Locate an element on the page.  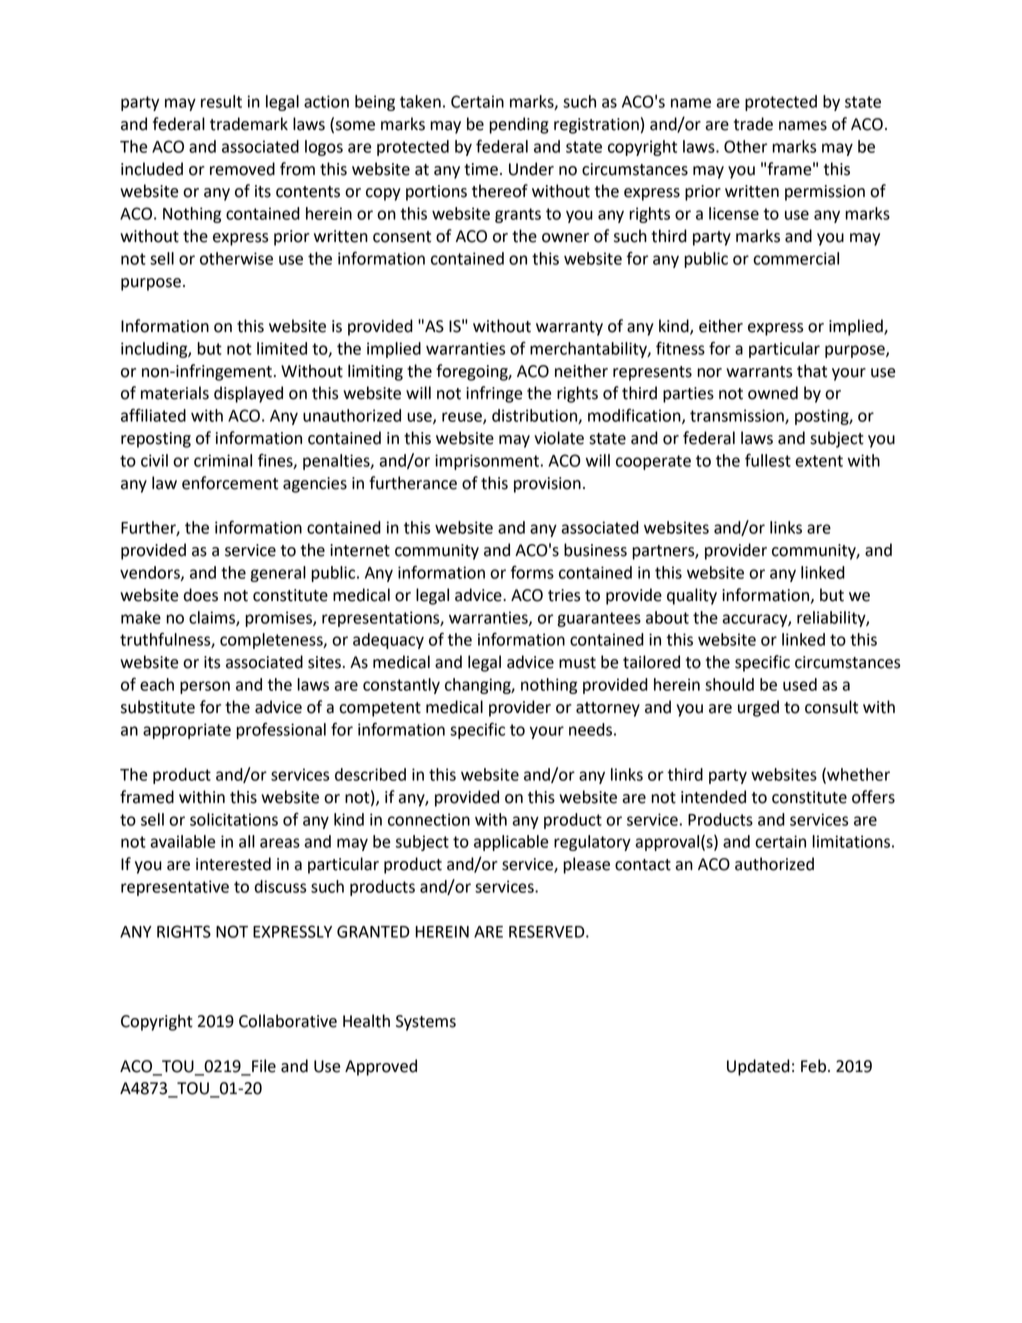
that is located at coordinates (812, 371).
